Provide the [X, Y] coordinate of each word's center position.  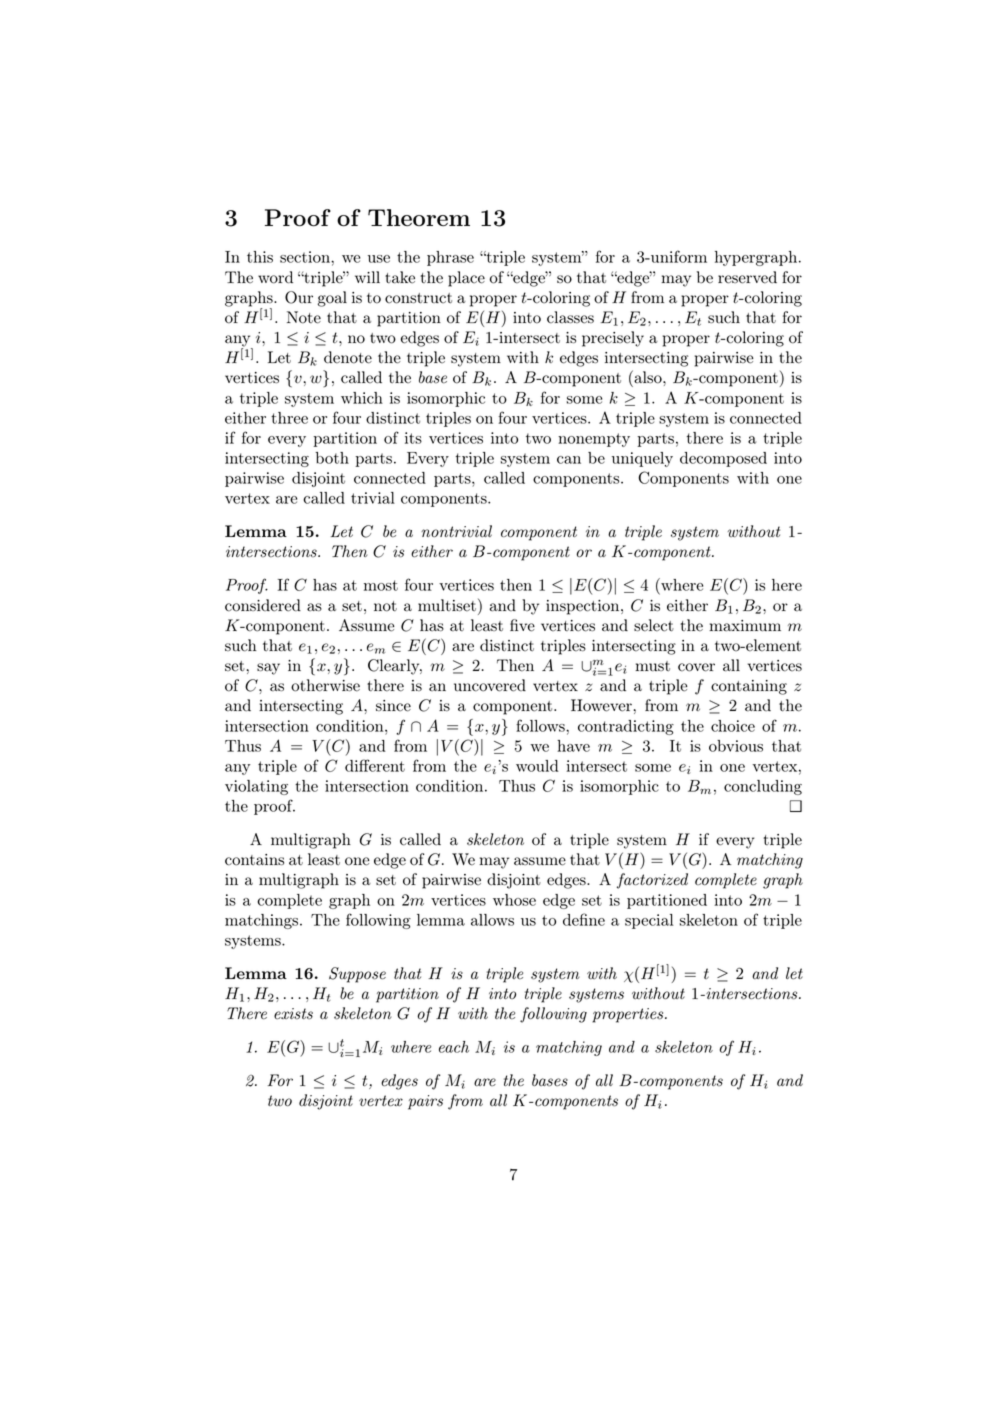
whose [514, 900]
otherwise [325, 685]
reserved [747, 277]
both [332, 458]
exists [293, 1013]
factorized [652, 881]
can [569, 460]
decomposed [723, 459]
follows [541, 725]
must [652, 666]
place [466, 279]
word [275, 277]
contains [254, 860]
